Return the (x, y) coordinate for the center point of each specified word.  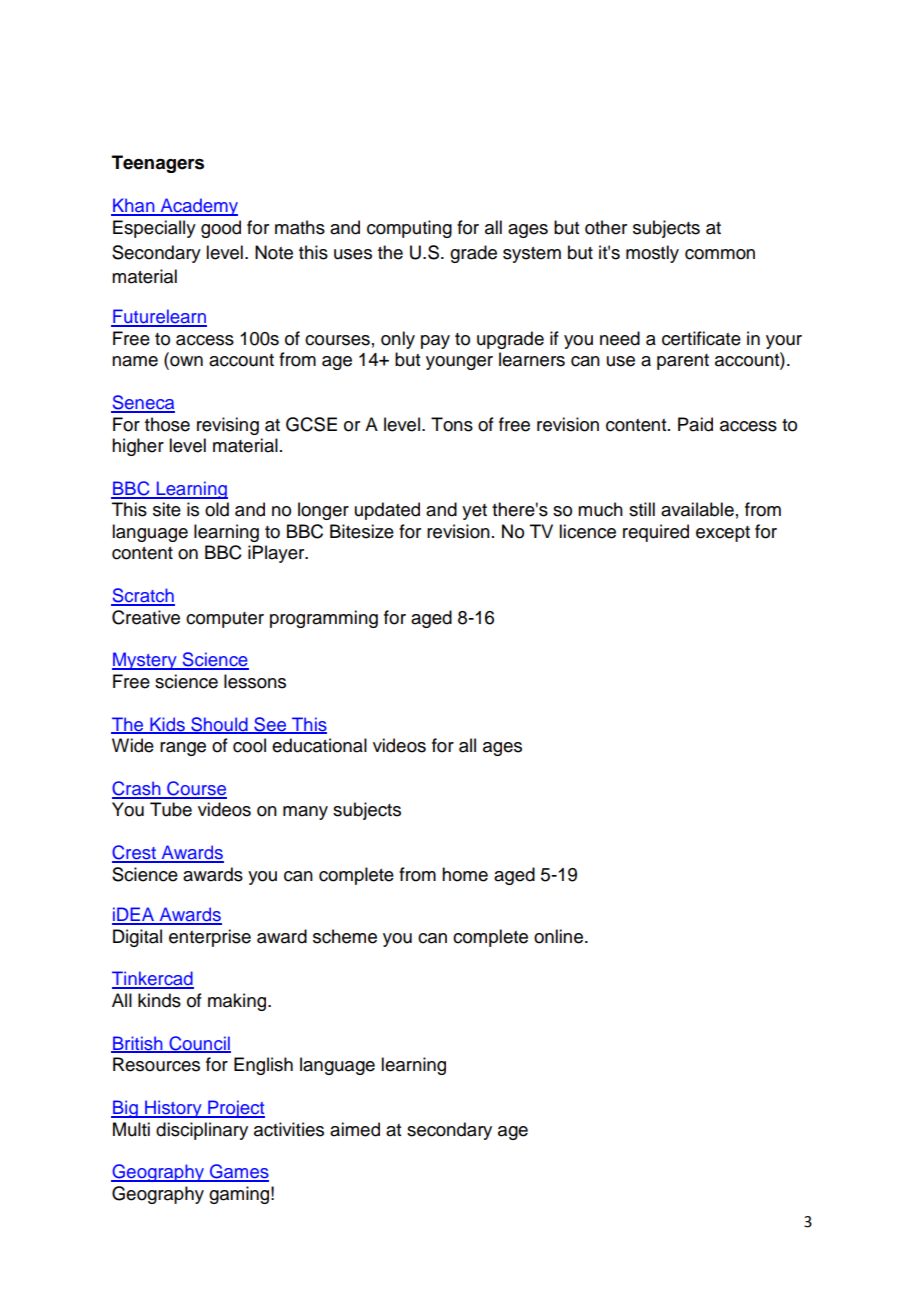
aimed (355, 1129)
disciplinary (202, 1131)
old (217, 509)
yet (474, 512)
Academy (198, 207)
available (697, 509)
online (558, 936)
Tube (171, 809)
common (720, 254)
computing (409, 229)
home (465, 874)
